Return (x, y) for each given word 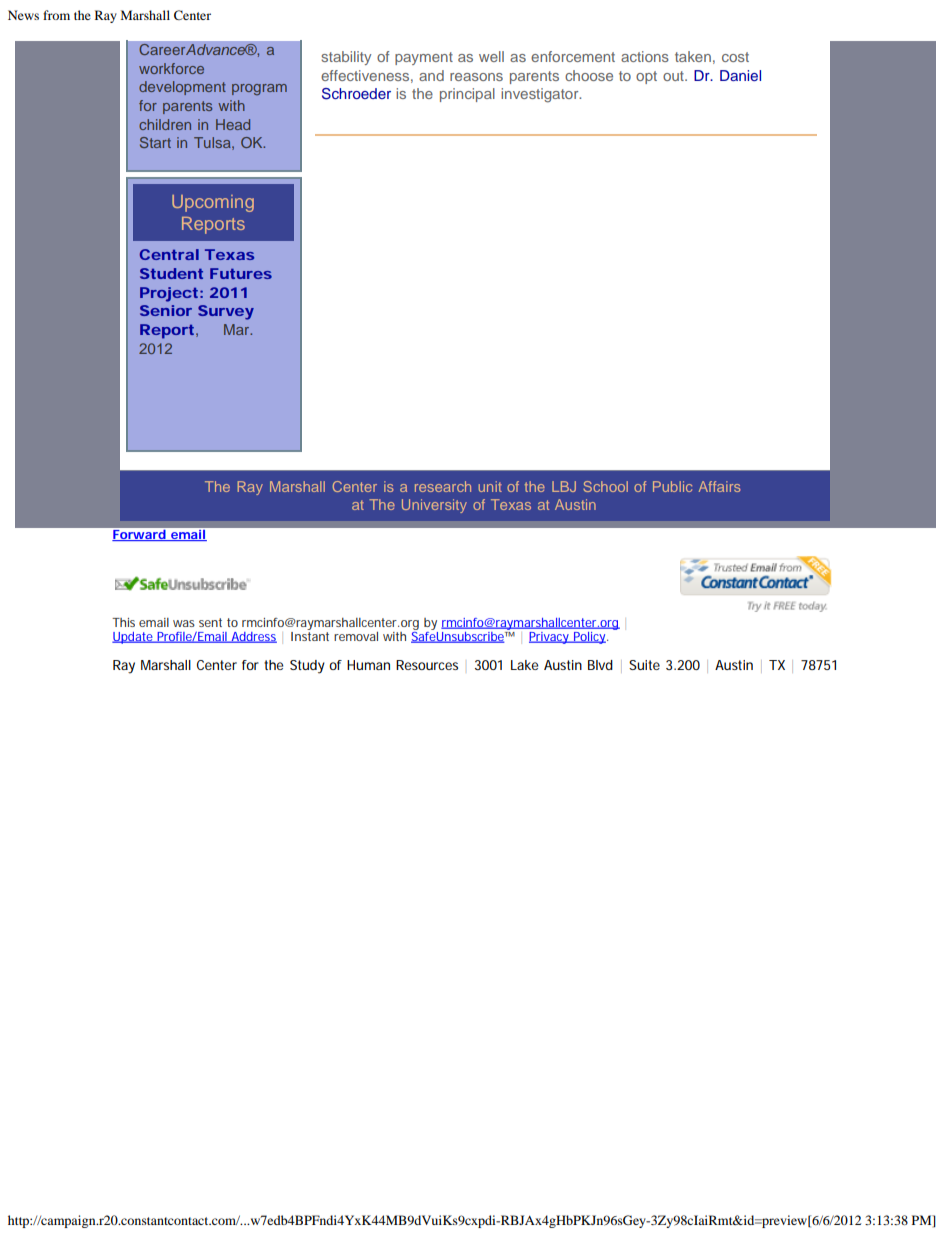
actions (645, 56)
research (443, 486)
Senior (166, 310)
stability (346, 58)
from (56, 15)
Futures (241, 273)
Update (134, 638)
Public (672, 486)
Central (169, 254)
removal (356, 636)
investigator (541, 95)
